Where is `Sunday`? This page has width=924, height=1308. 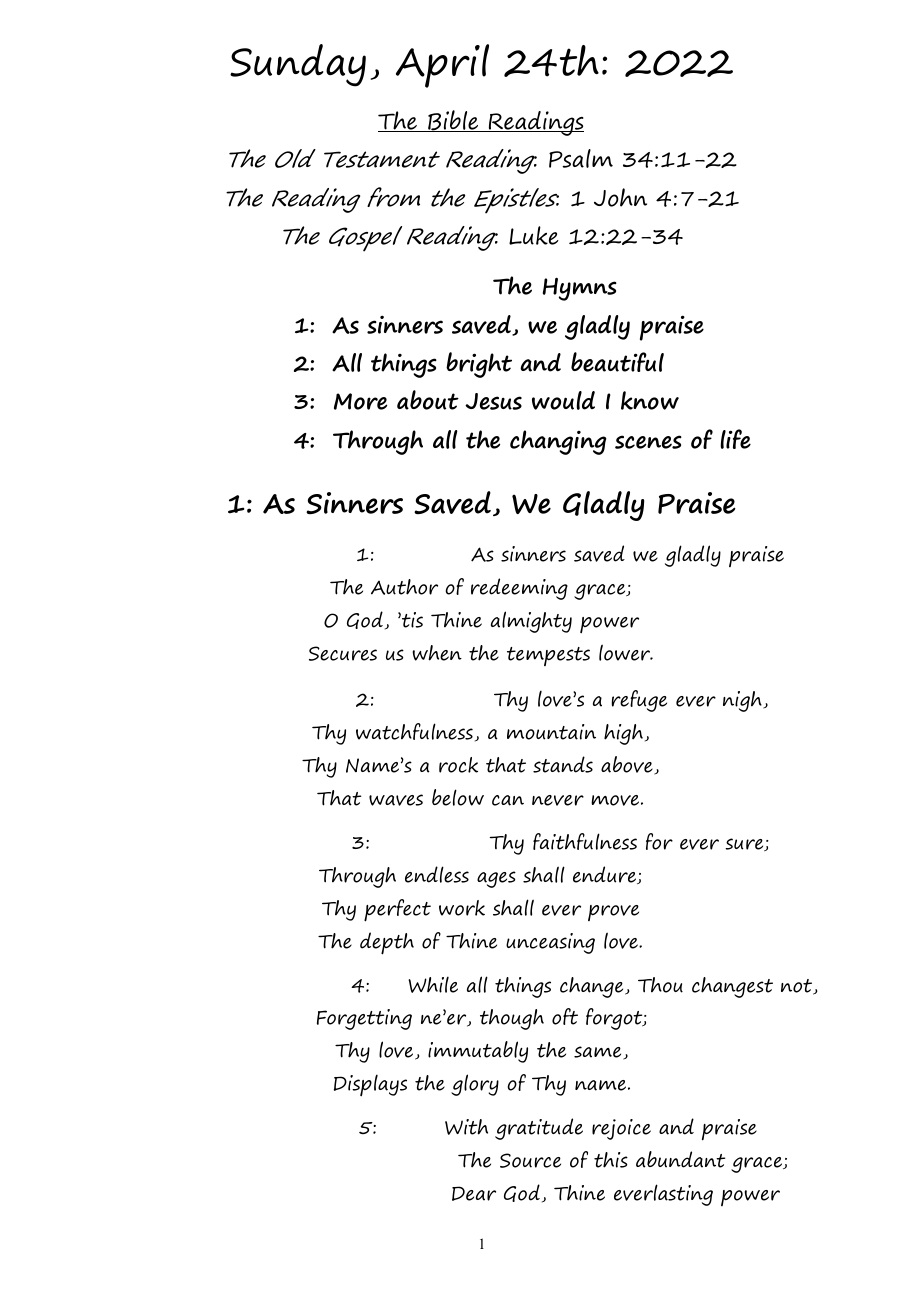
Sunday is located at coordinates (298, 65).
